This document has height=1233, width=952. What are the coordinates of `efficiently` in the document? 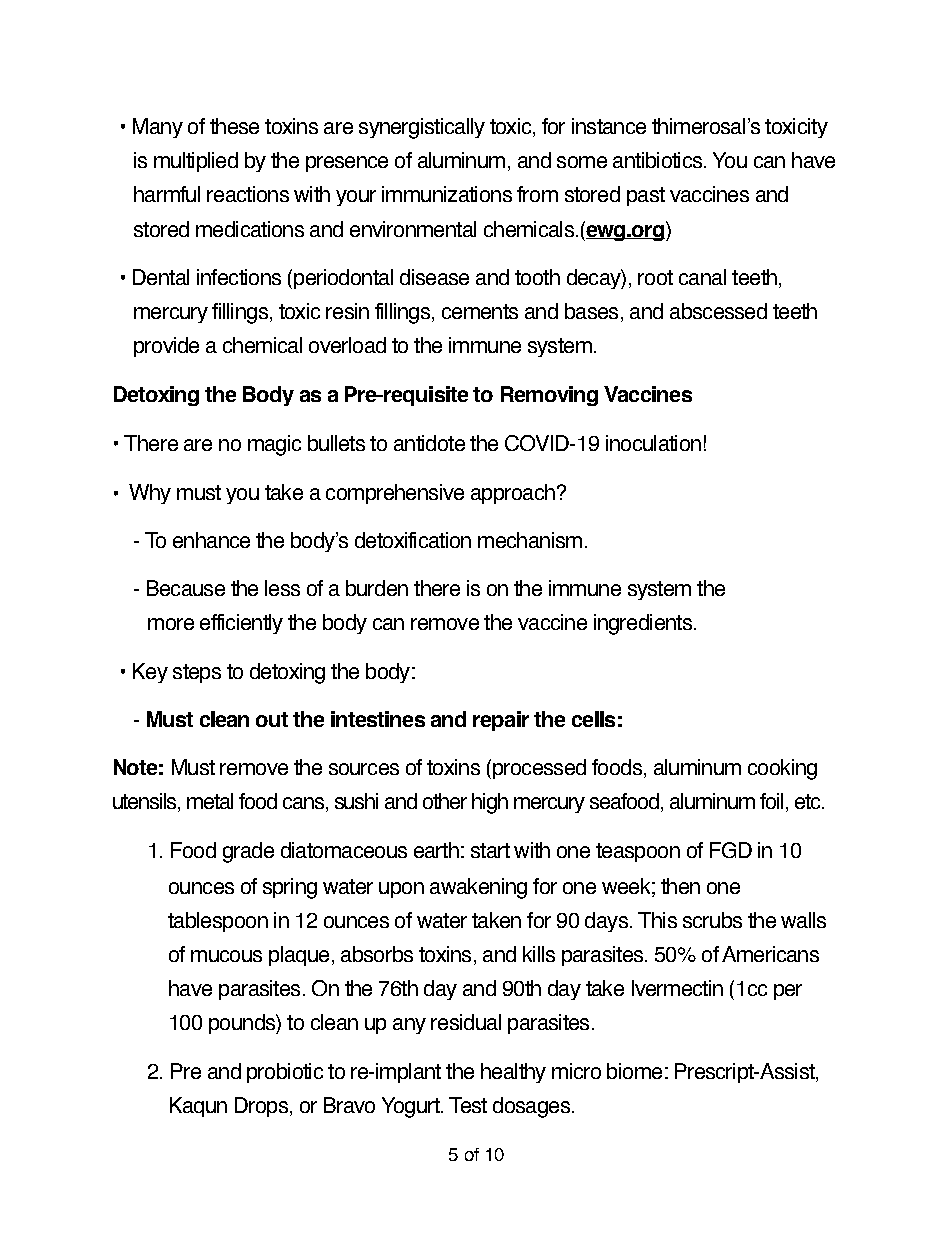 It's located at (241, 624).
